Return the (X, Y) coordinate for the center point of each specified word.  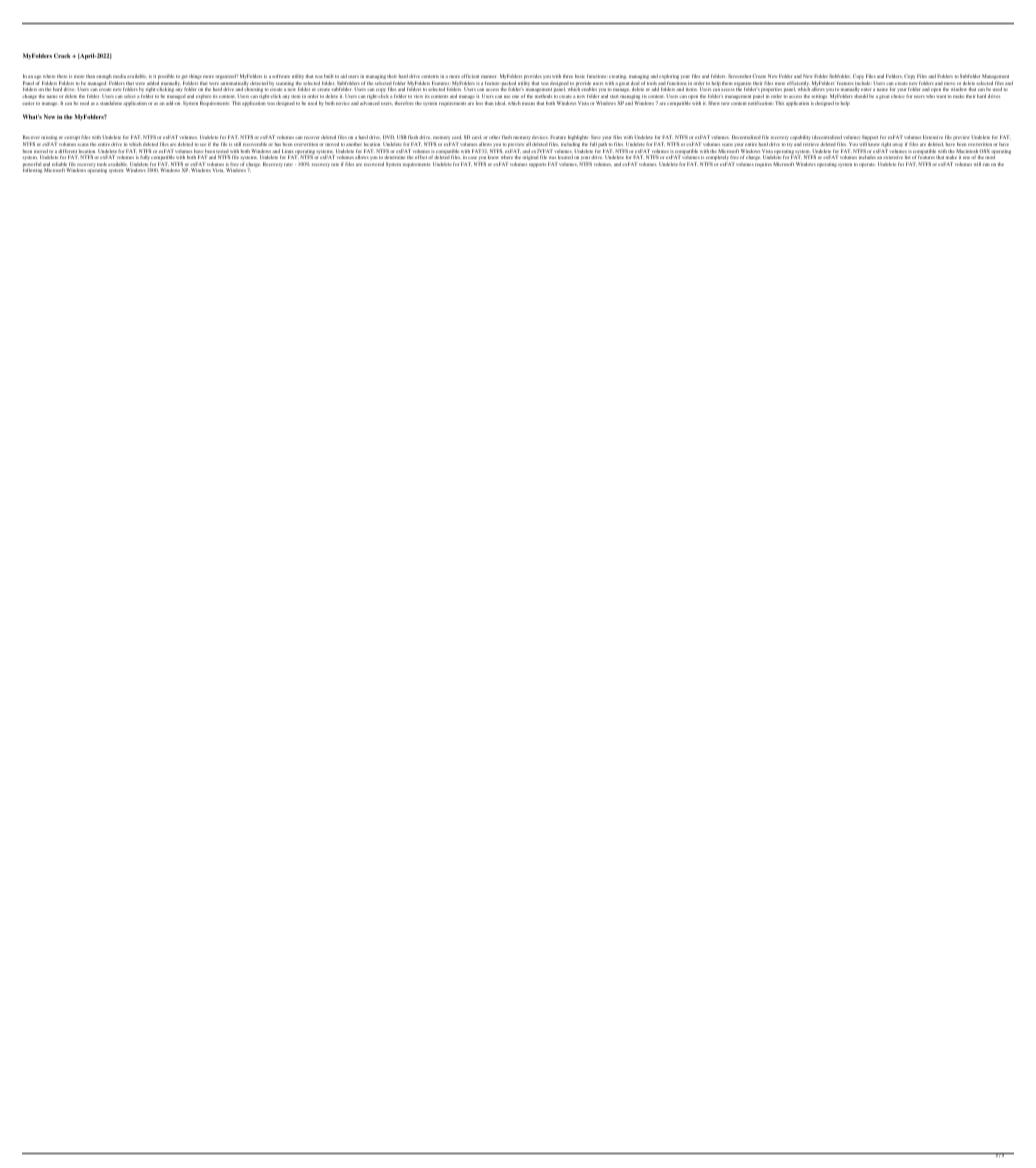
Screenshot (740, 76)
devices (540, 137)
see (203, 144)
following (32, 170)
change (29, 97)
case (472, 157)
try (789, 144)
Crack (63, 55)
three (568, 76)
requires (763, 164)
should (861, 96)
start (614, 96)
